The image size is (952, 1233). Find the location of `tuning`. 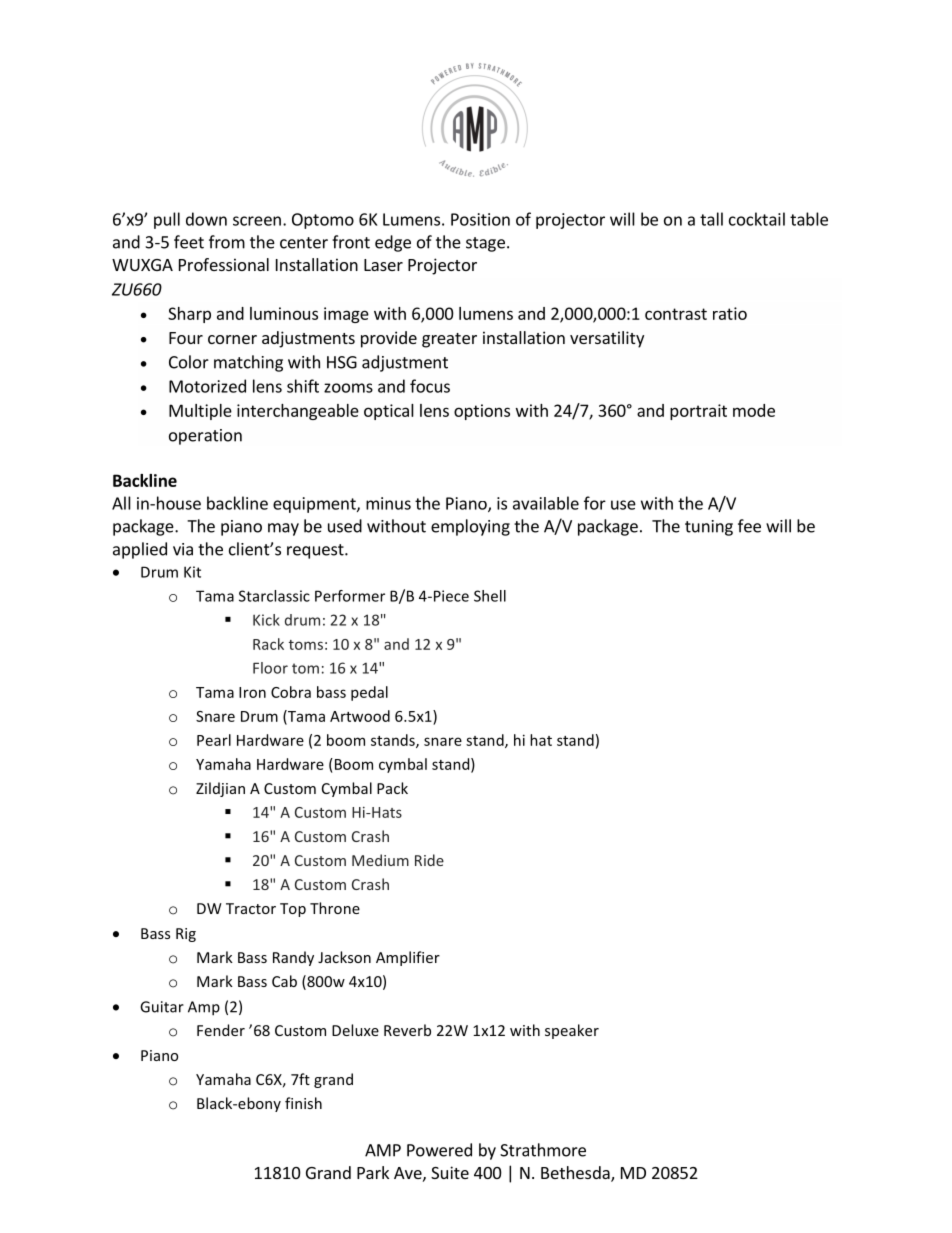

tuning is located at coordinates (709, 528).
